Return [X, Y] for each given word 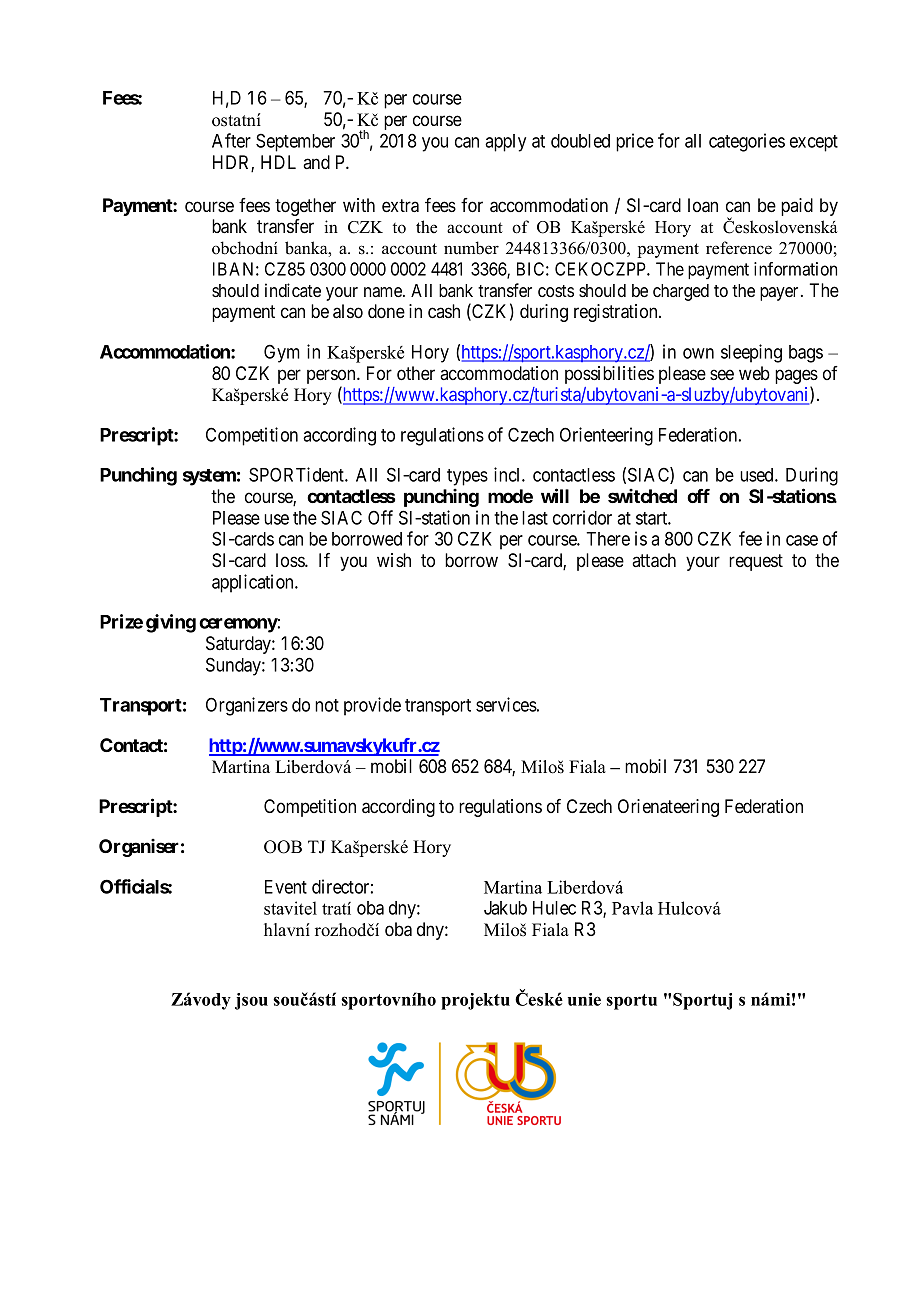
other [416, 373]
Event [286, 887]
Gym [282, 353]
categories [747, 142]
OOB [283, 847]
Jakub [505, 908]
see [722, 374]
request [756, 562]
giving [171, 623]
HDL [278, 162]
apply [505, 143]
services [506, 704]
